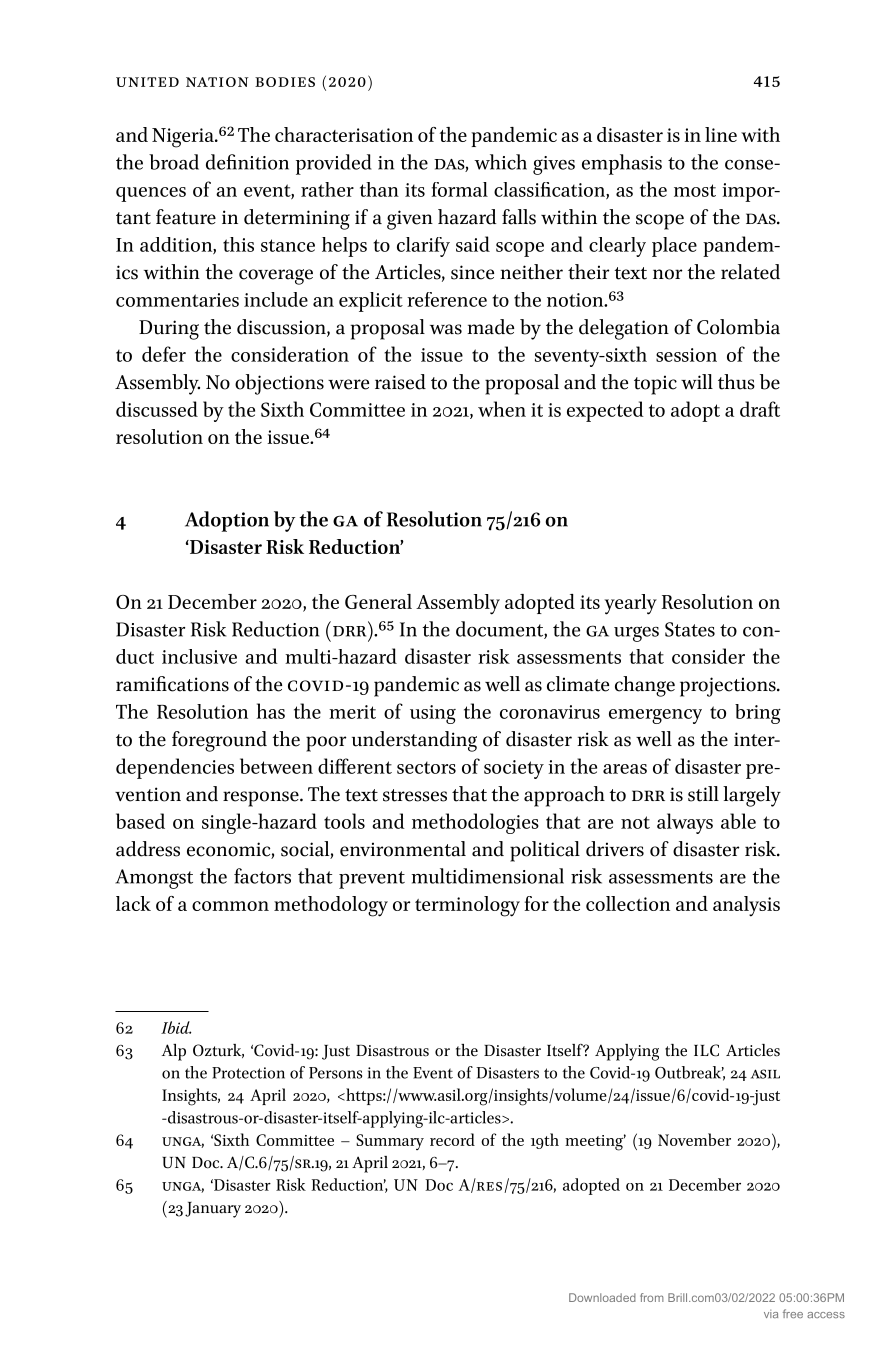 The width and height of the screenshot is (896, 1359). What do you see at coordinates (502, 409) in the screenshot?
I see `when` at bounding box center [502, 409].
